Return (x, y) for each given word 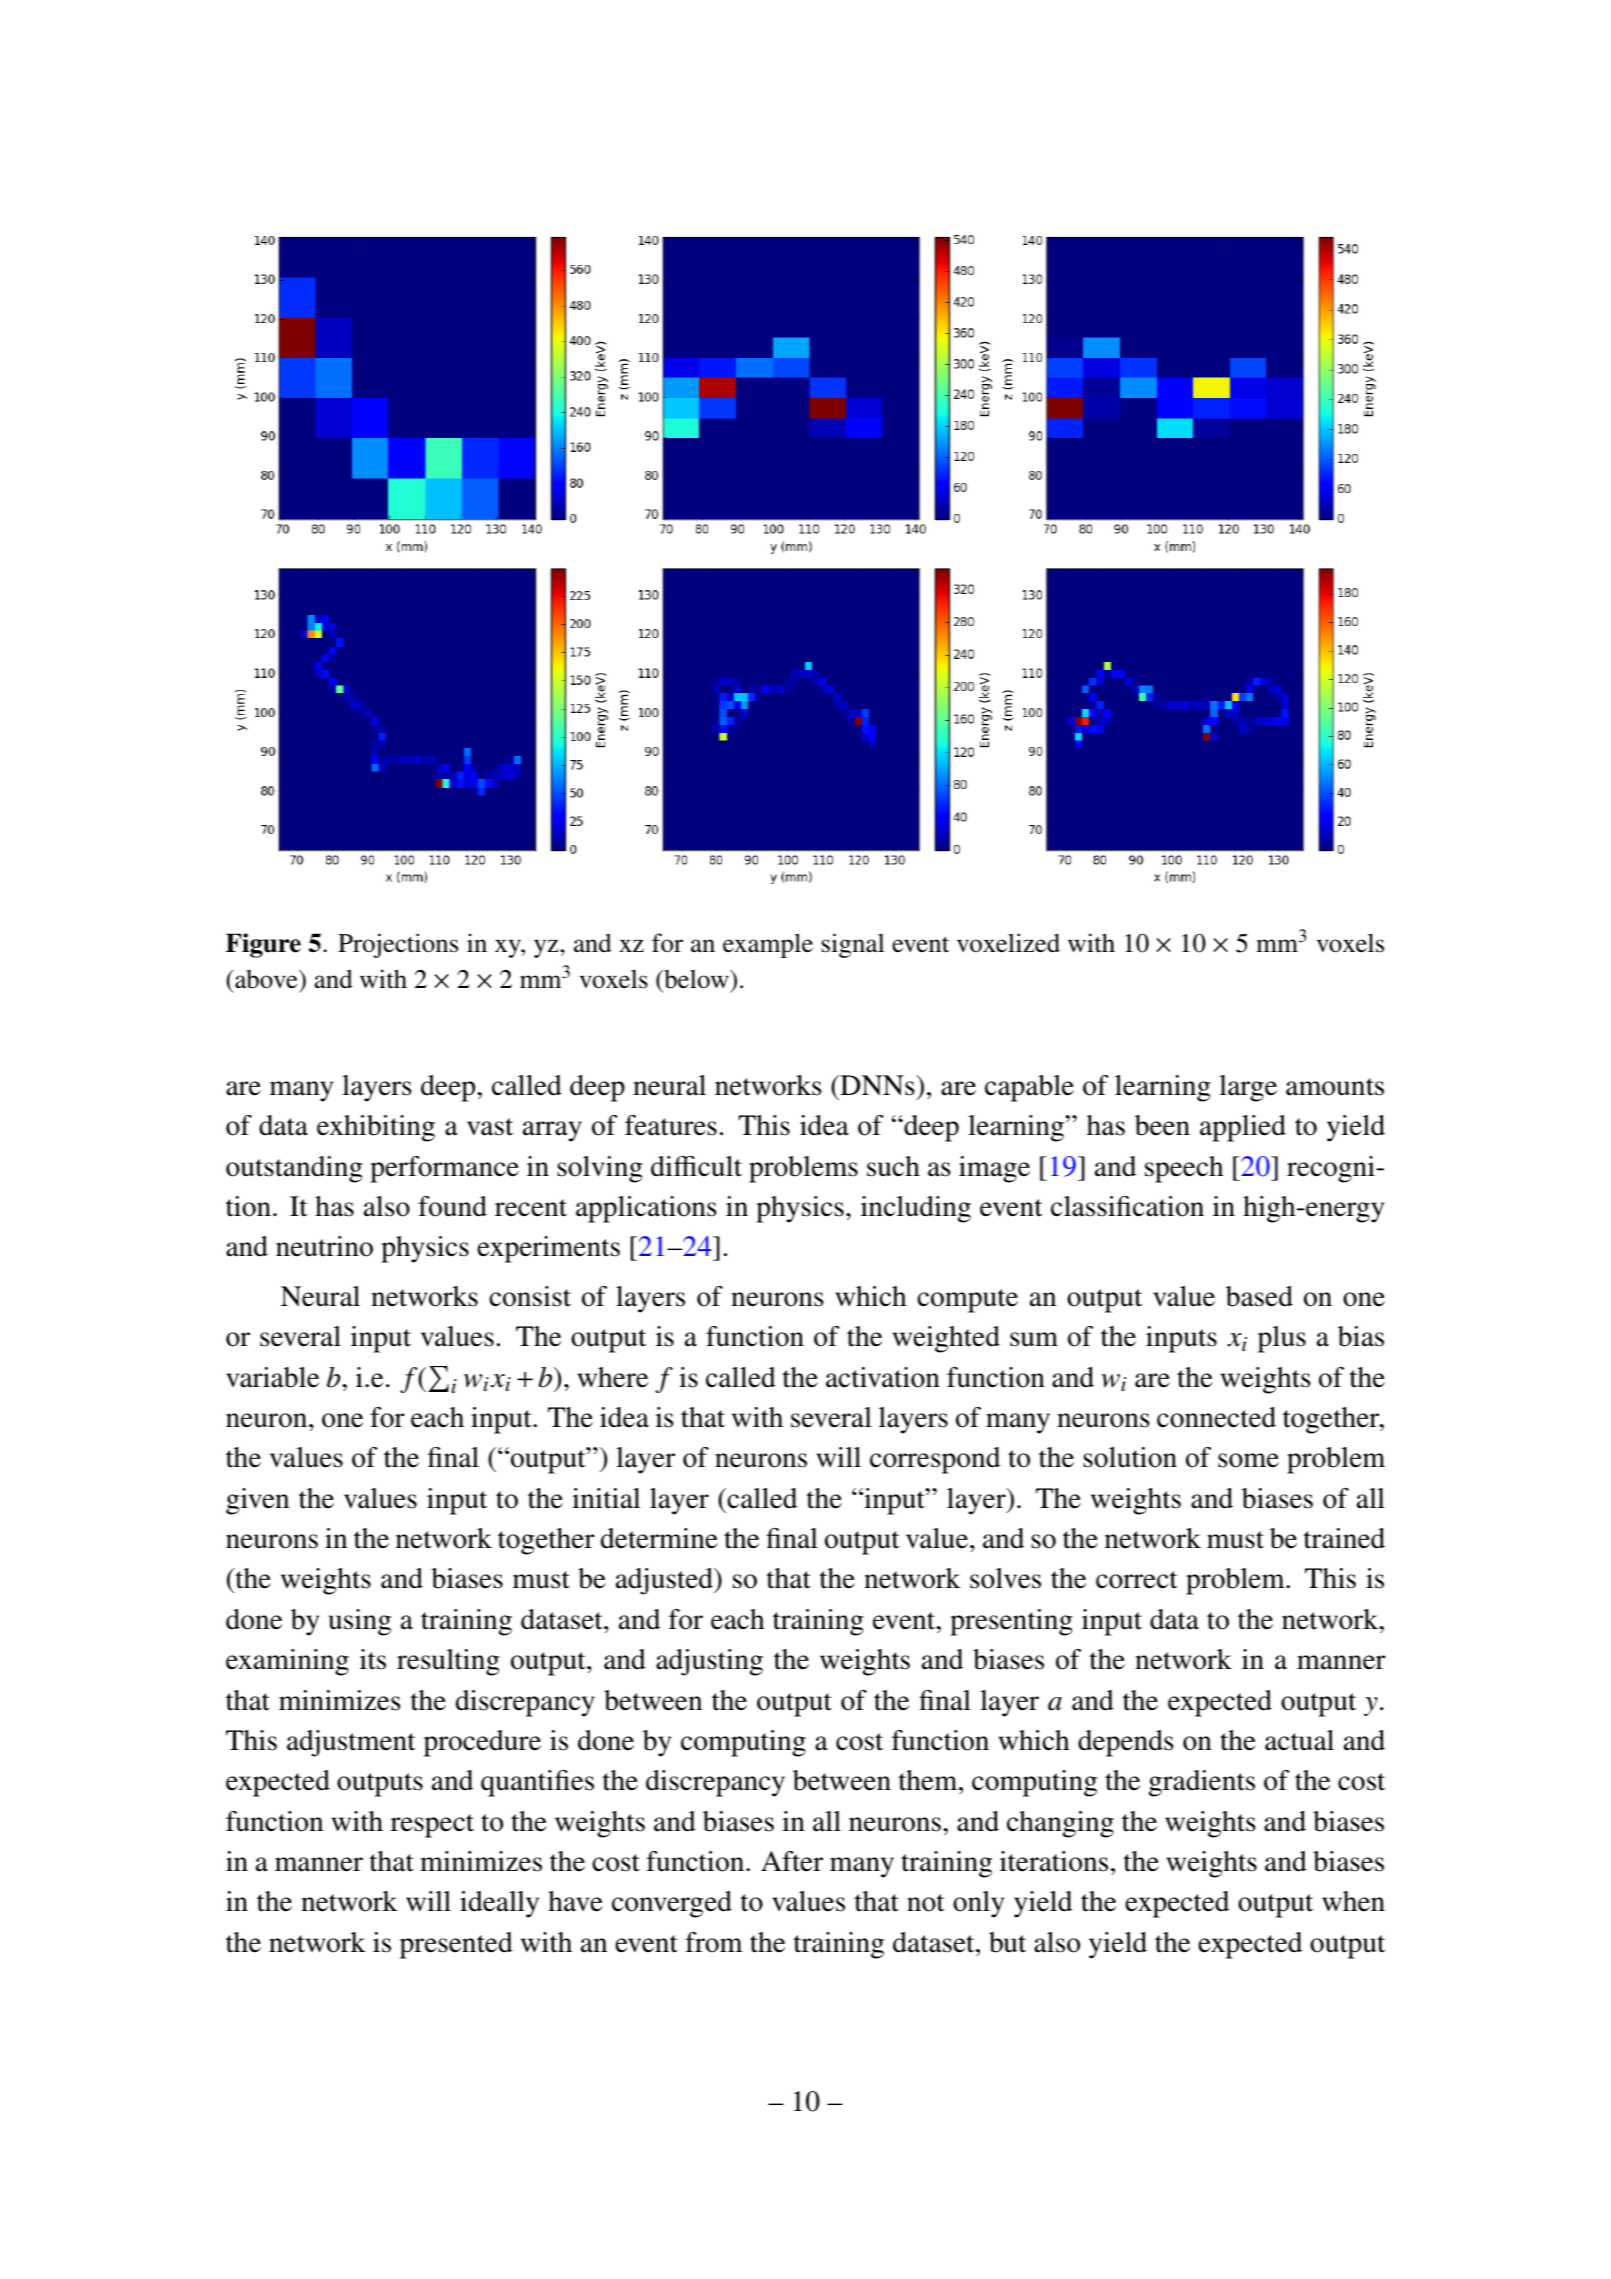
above (266, 979)
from (713, 1942)
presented (456, 1945)
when (1353, 1901)
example (768, 945)
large (1248, 1088)
